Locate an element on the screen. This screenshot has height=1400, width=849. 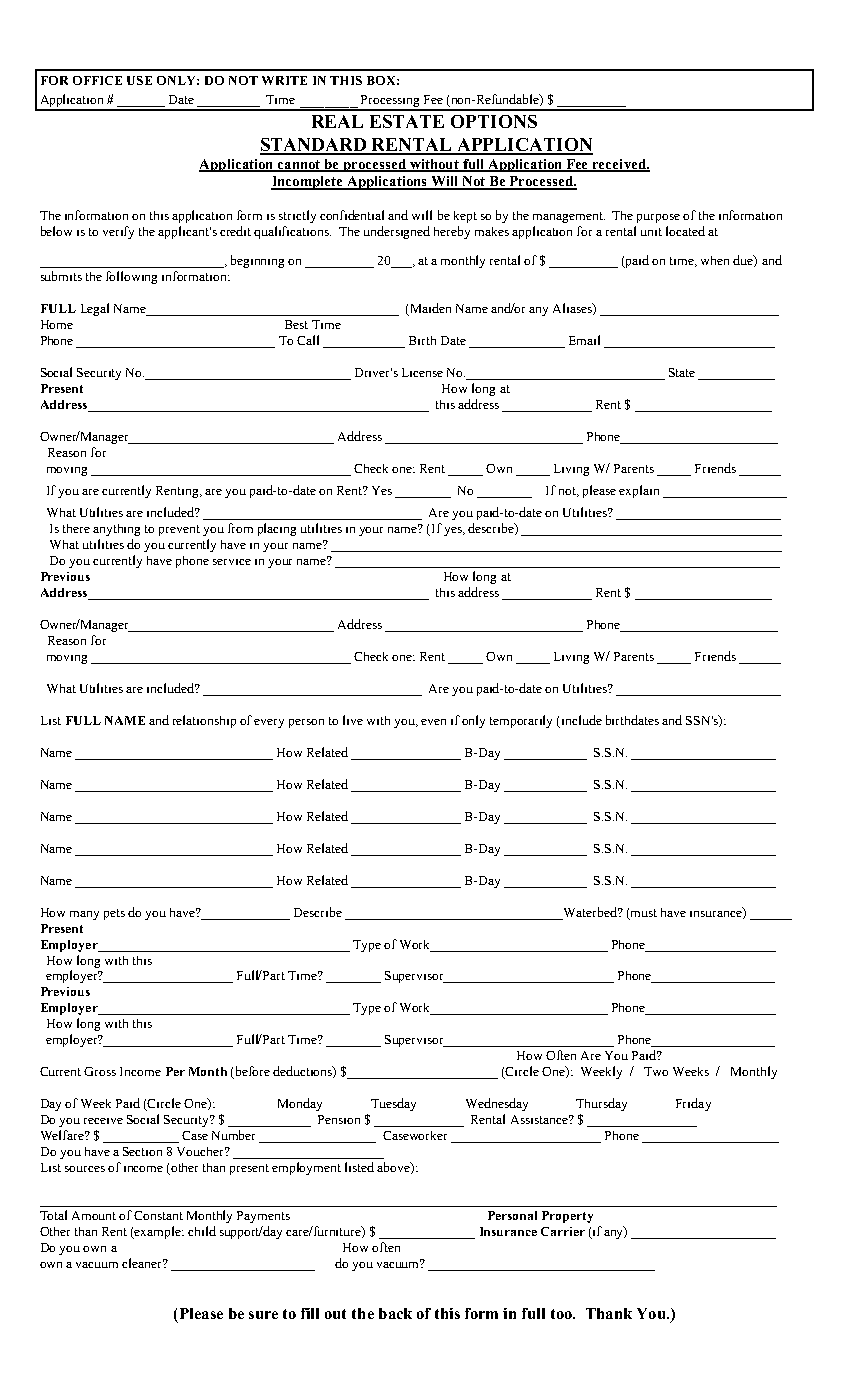
temporarily is located at coordinates (521, 721).
